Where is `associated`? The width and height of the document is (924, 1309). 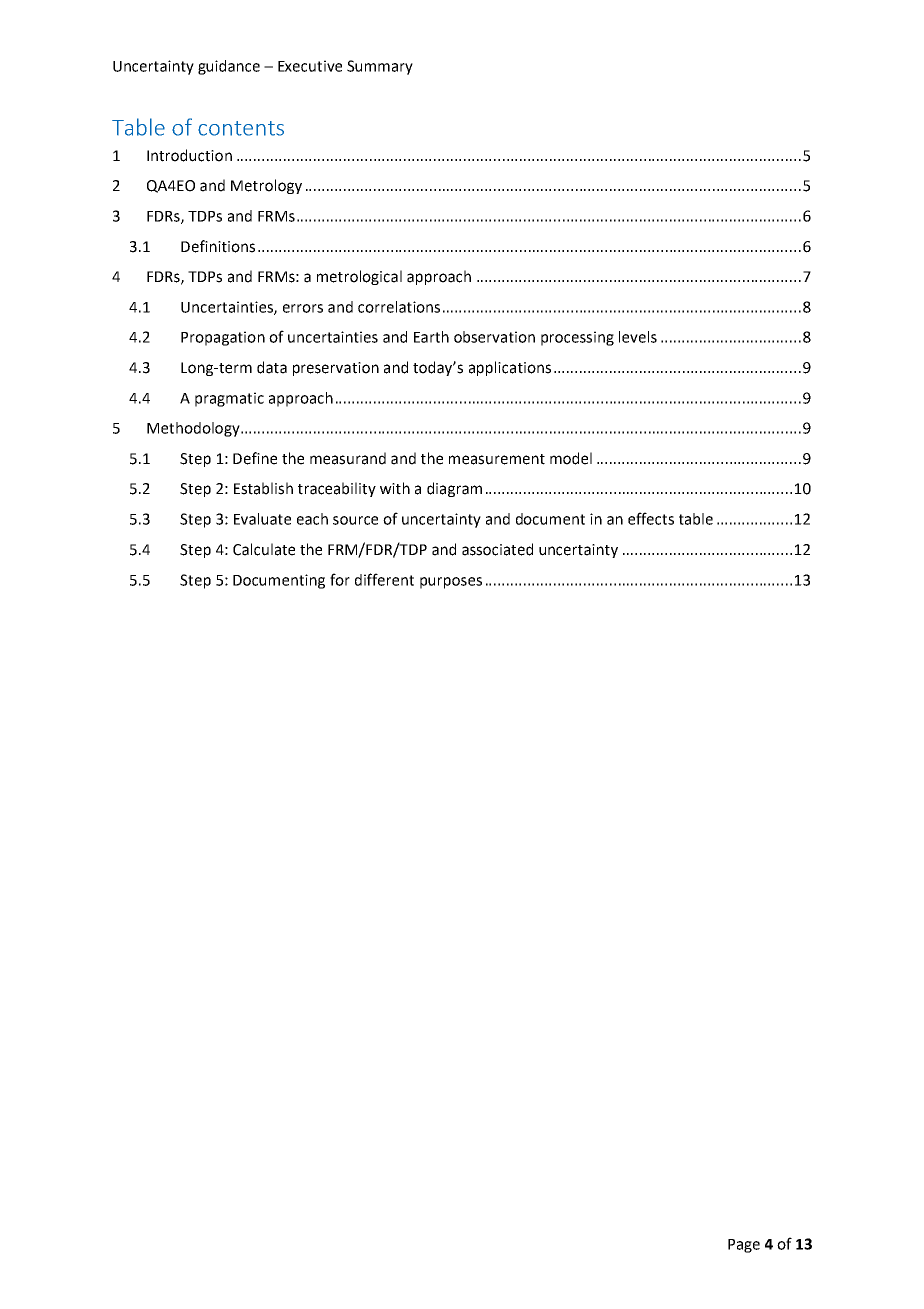 associated is located at coordinates (497, 549).
